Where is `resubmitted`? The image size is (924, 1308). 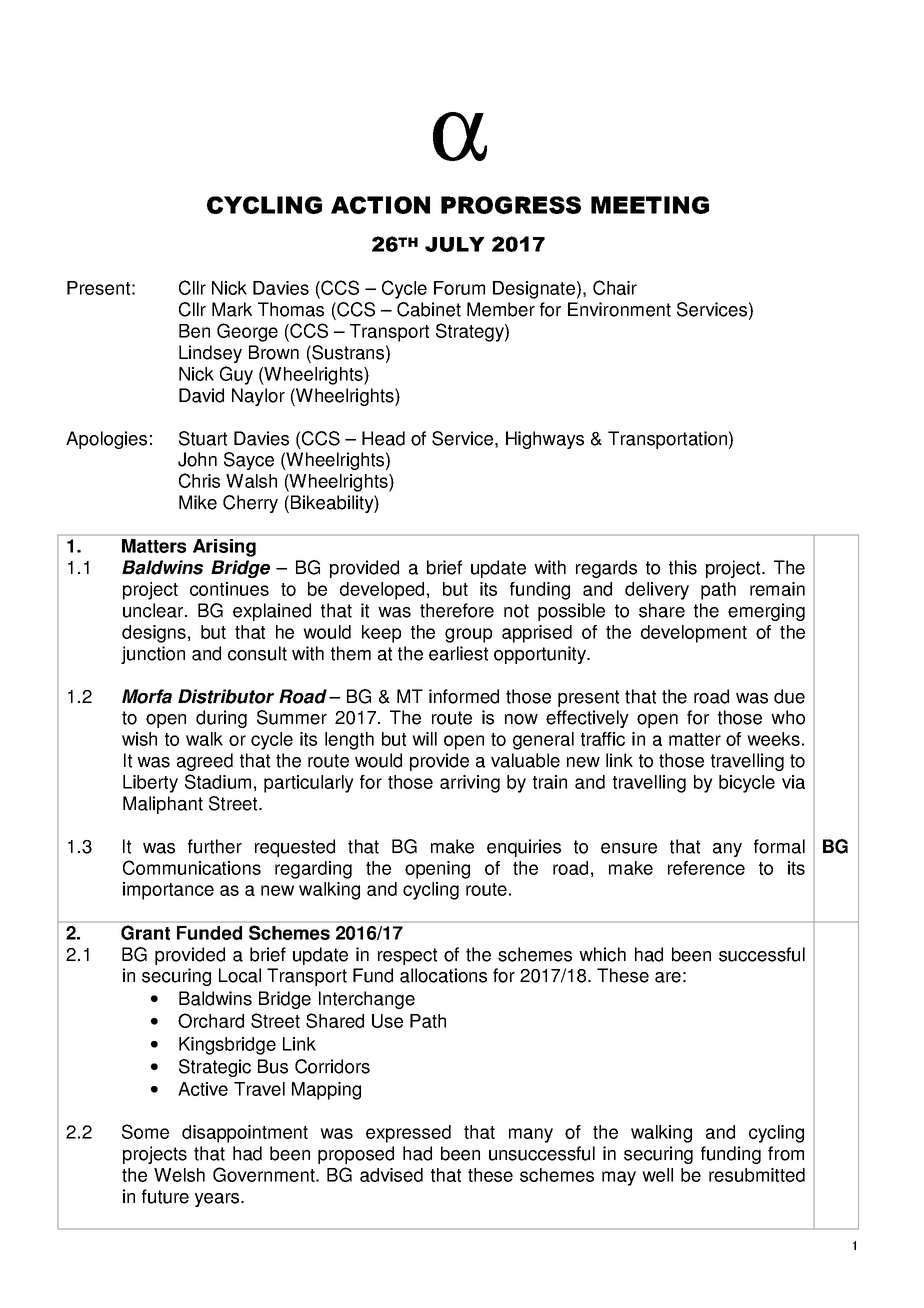
resubmitted is located at coordinates (757, 1175).
